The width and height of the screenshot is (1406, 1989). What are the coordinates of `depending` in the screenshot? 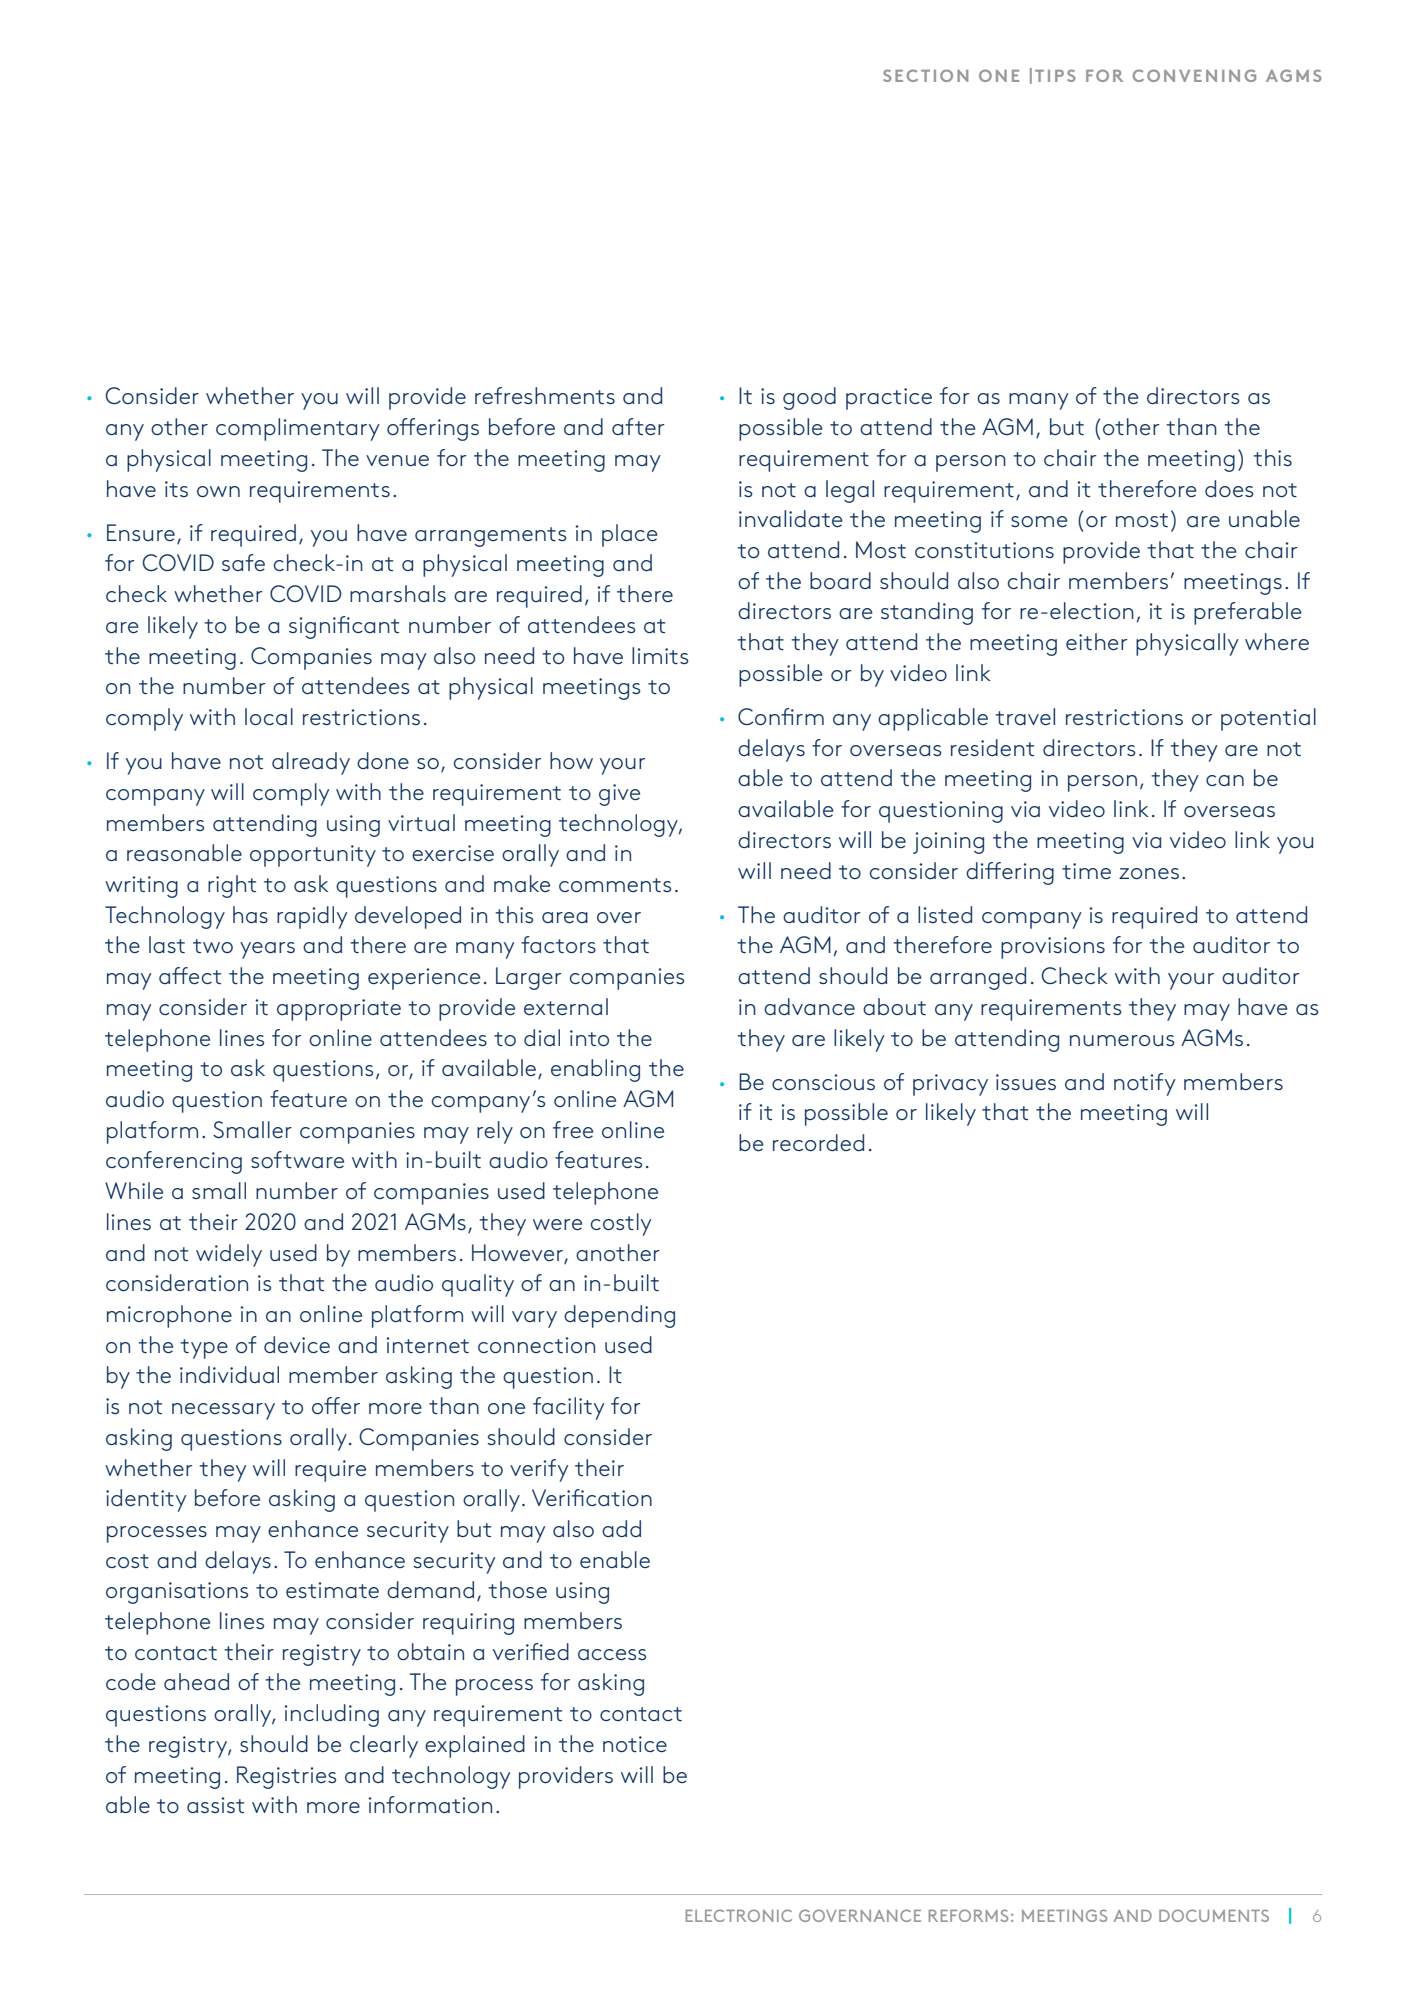 It's located at (619, 1316).
